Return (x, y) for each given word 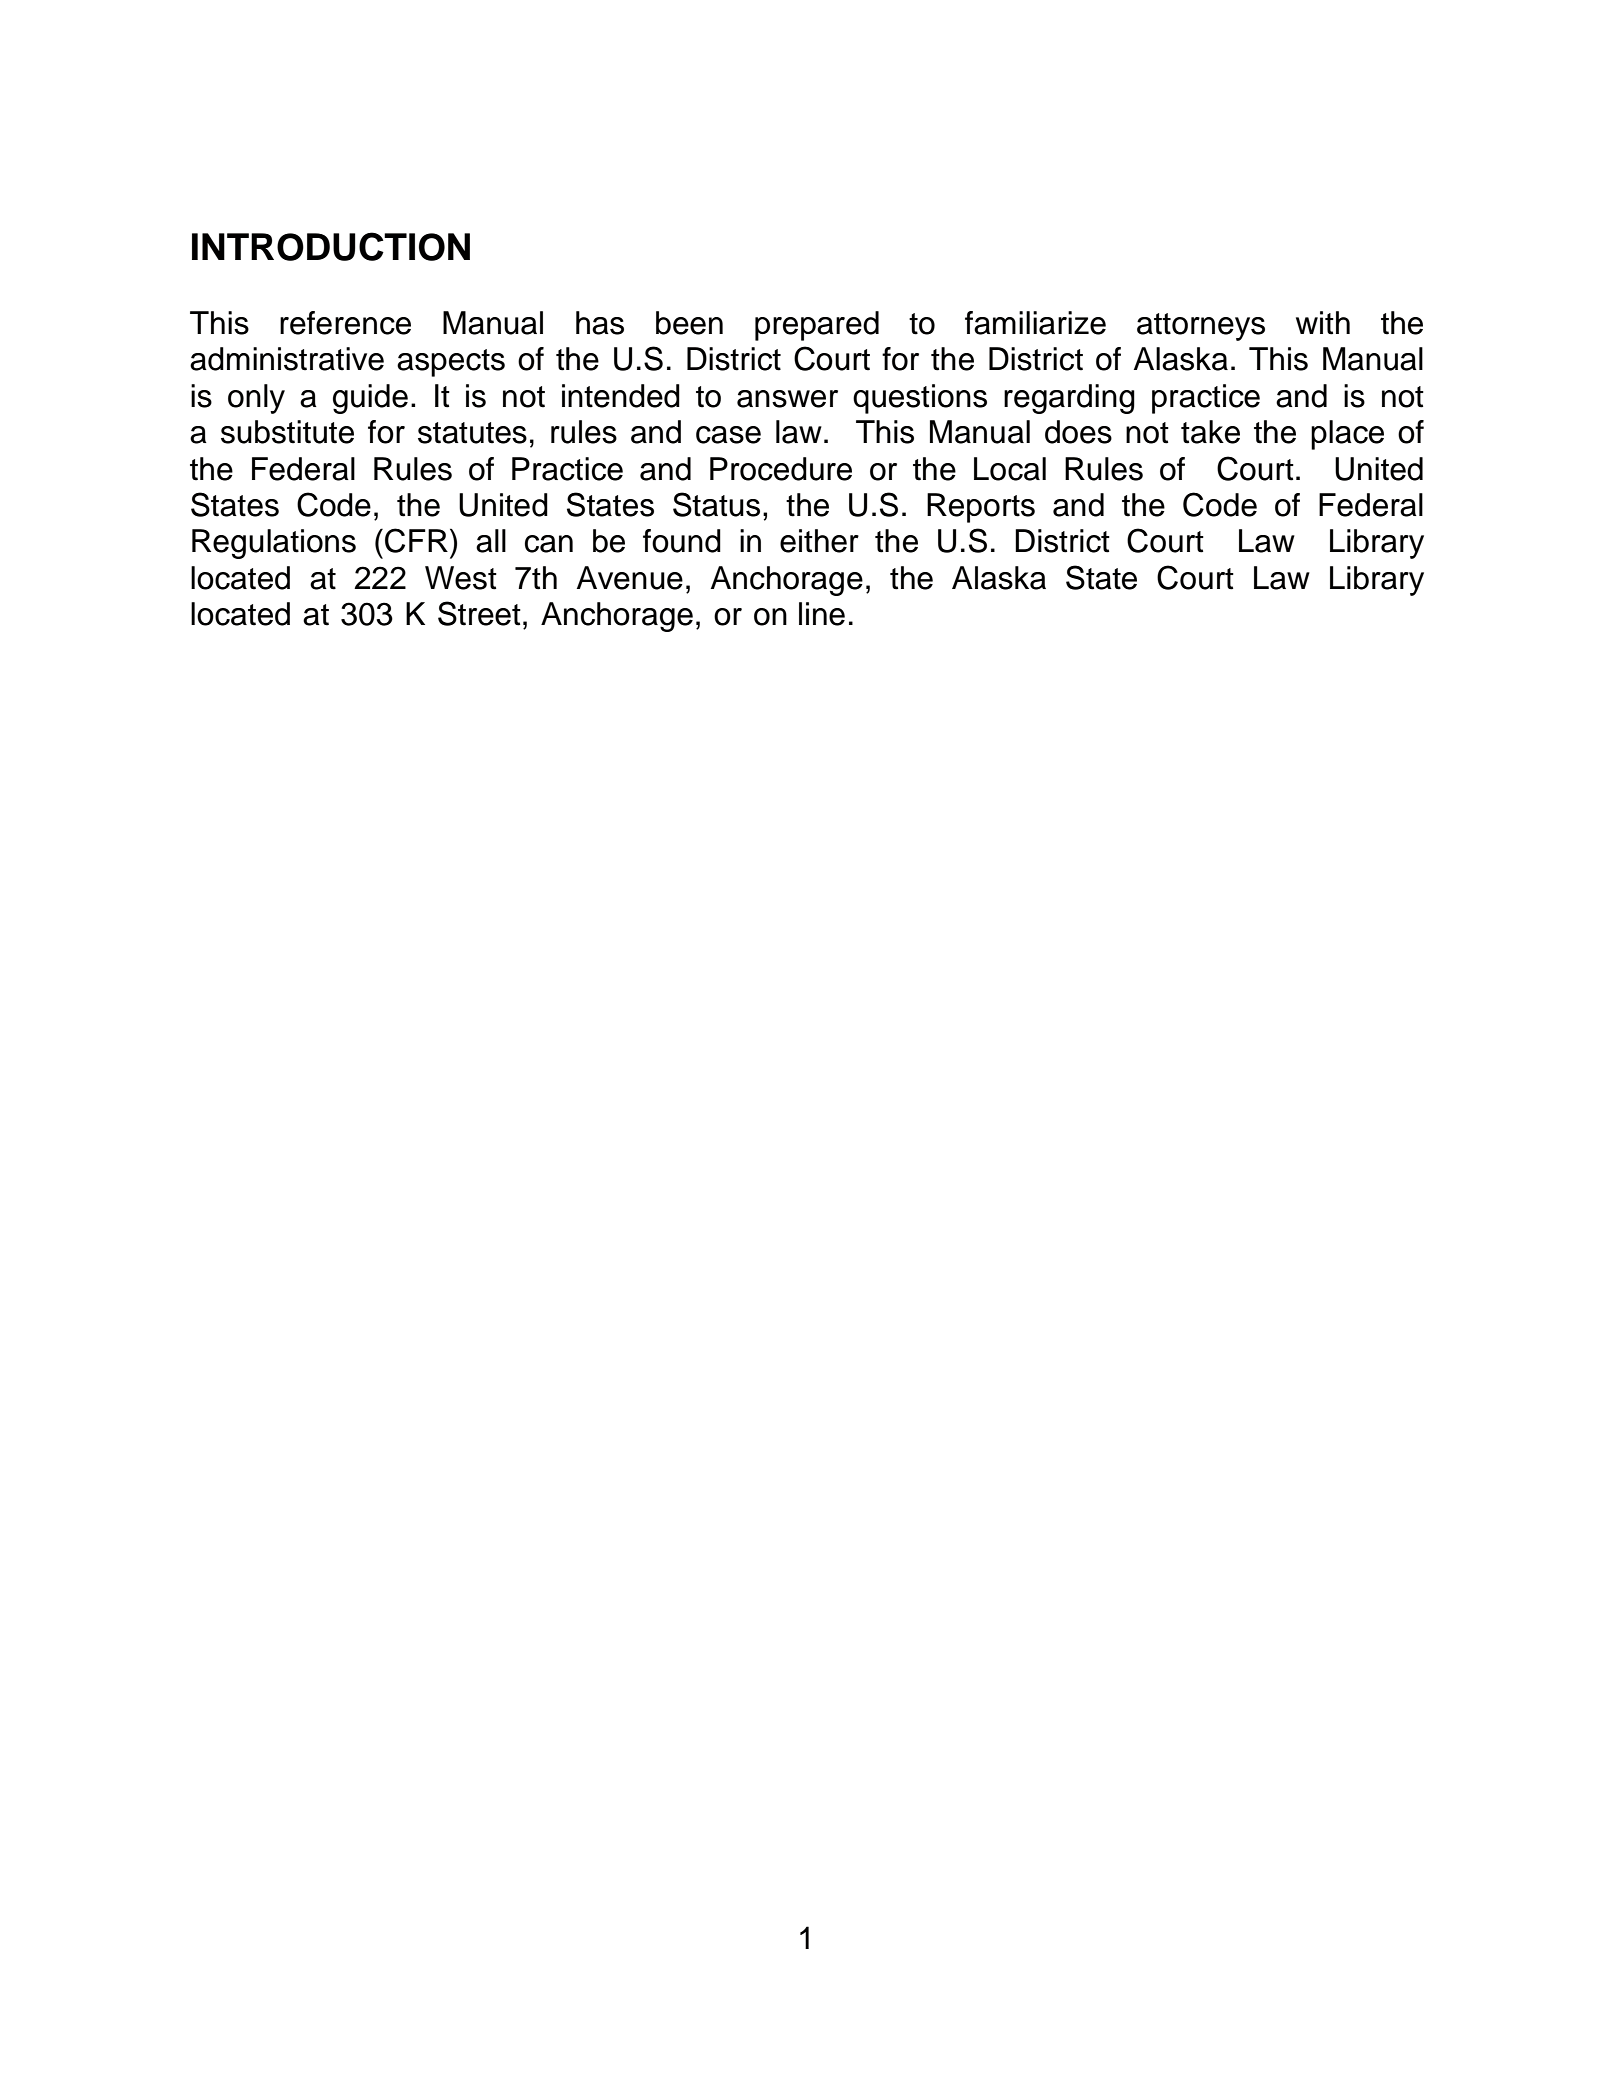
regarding (1069, 399)
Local (1010, 469)
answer (787, 399)
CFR (416, 540)
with (1323, 323)
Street (479, 613)
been (689, 323)
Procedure (781, 469)
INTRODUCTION (331, 246)
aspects (451, 363)
